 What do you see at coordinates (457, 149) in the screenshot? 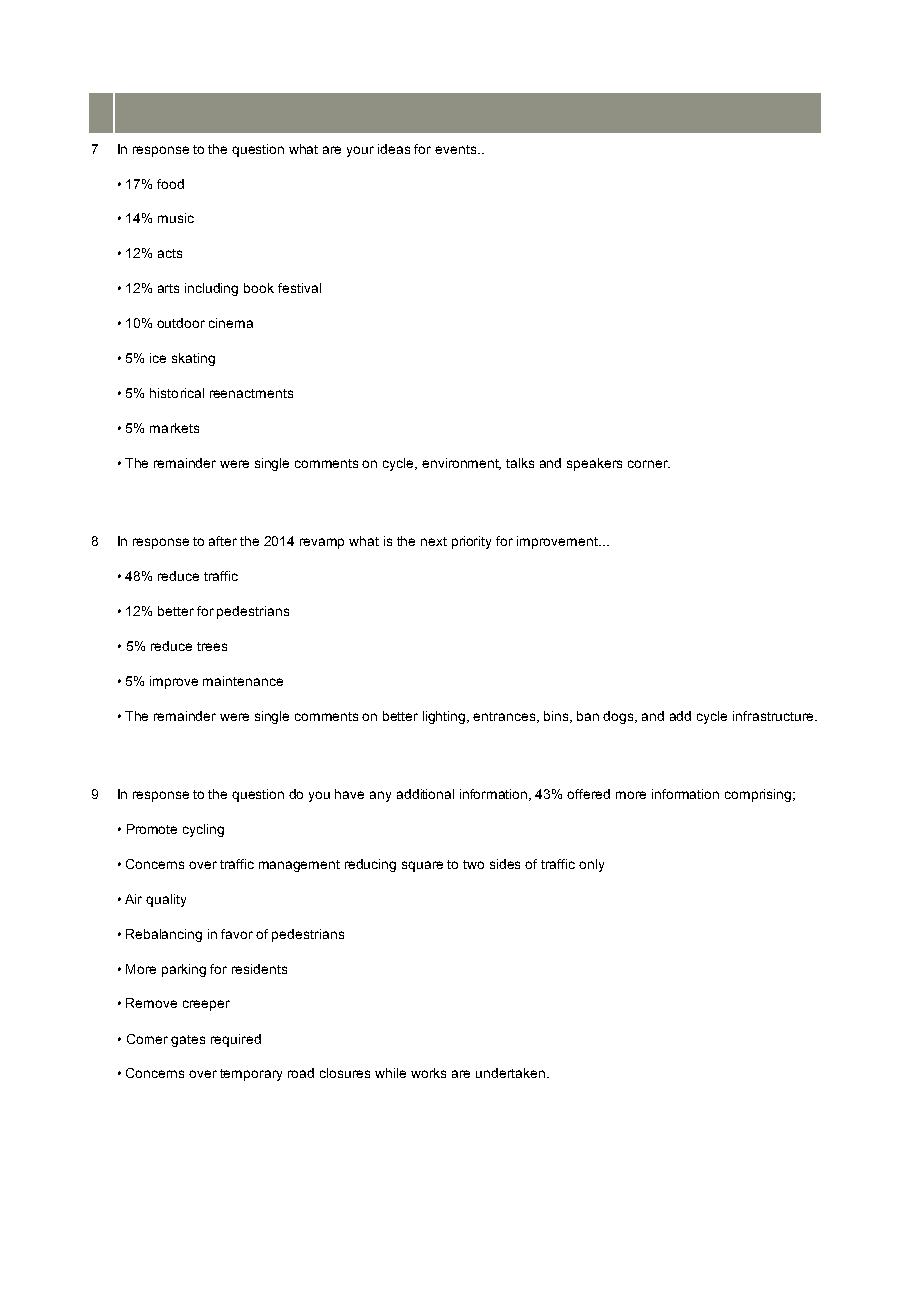
I see `events` at bounding box center [457, 149].
